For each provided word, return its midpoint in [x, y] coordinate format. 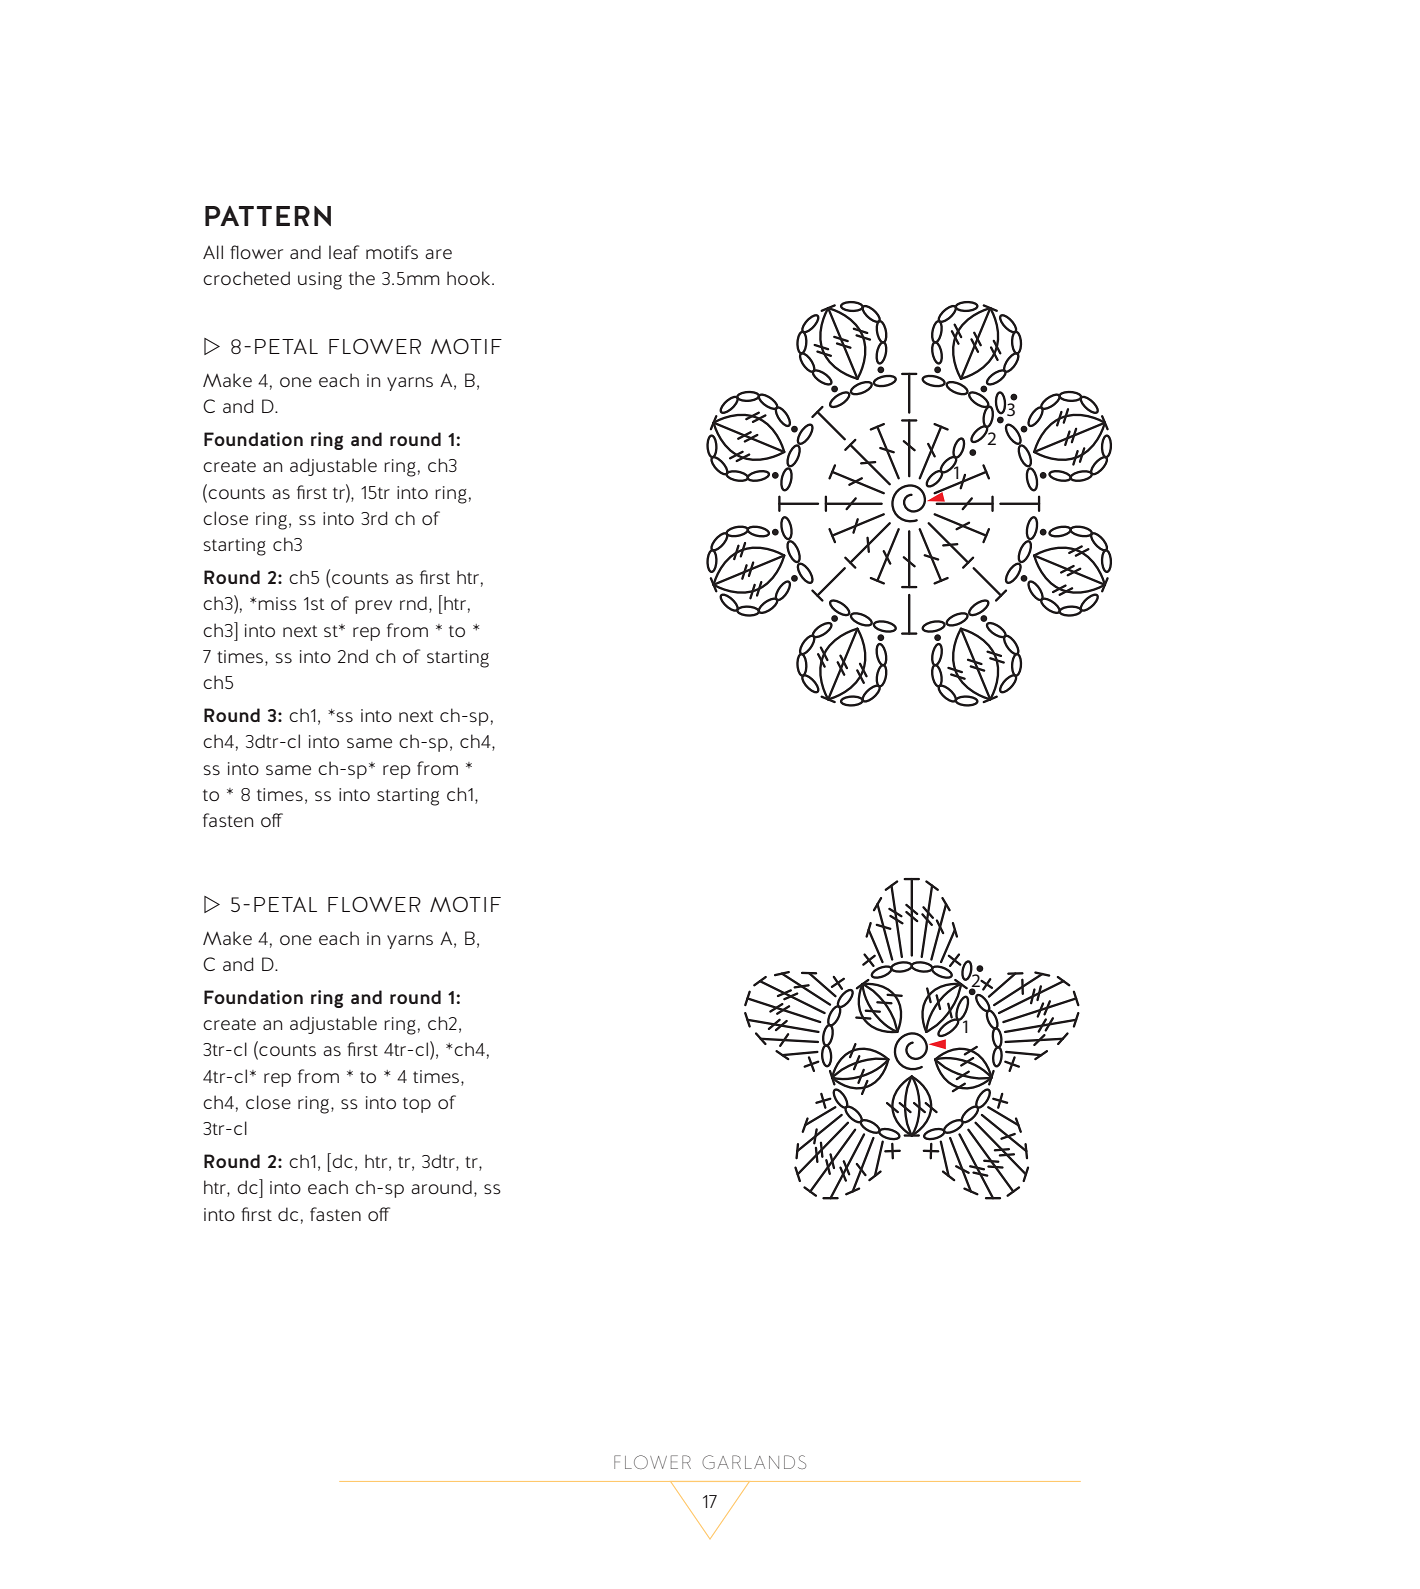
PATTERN [268, 216]
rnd [413, 603]
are [438, 254]
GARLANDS [754, 1462]
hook [470, 278]
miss [277, 603]
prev [373, 607]
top [417, 1105]
